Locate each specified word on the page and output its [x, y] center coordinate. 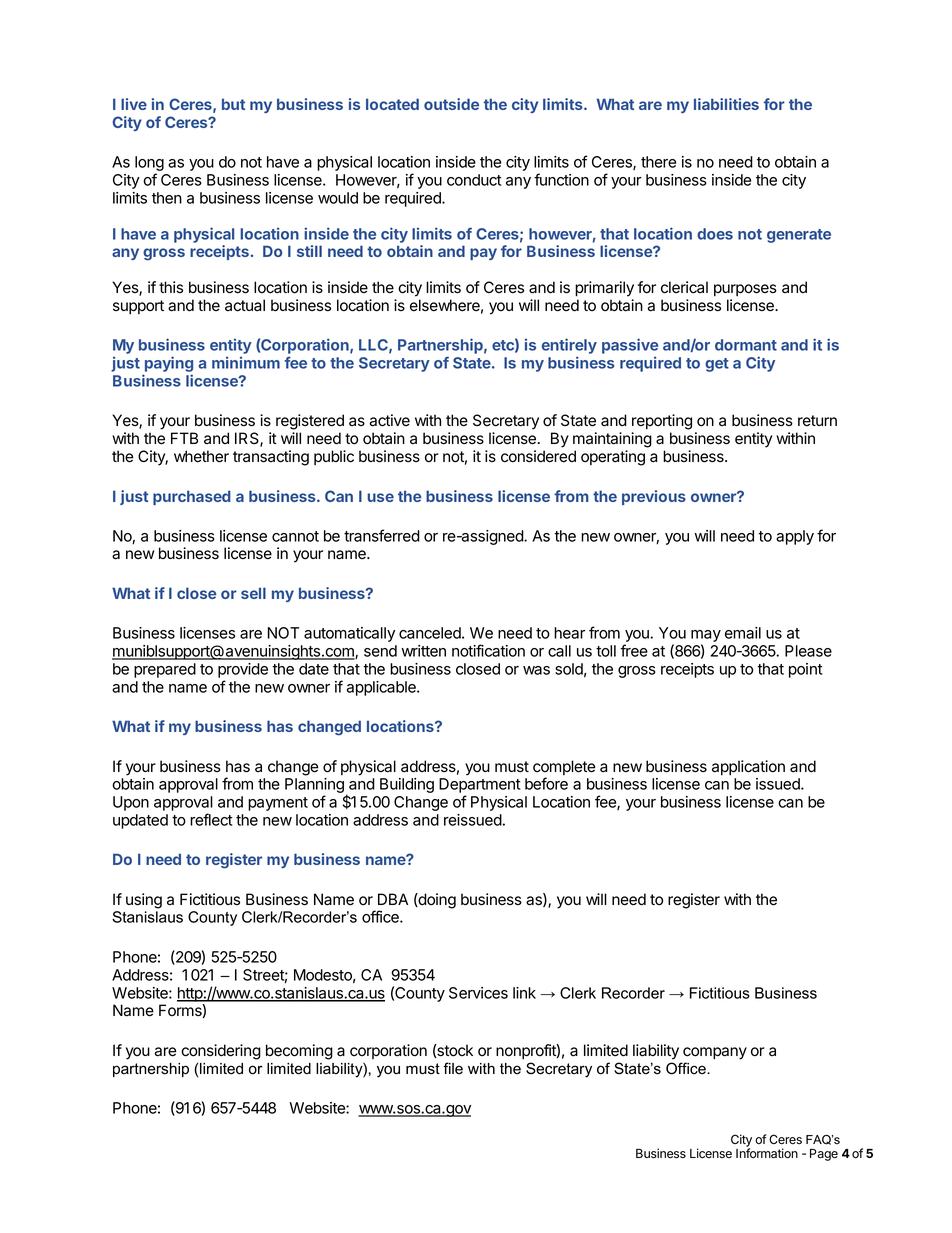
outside [451, 104]
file [453, 1068]
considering [221, 1052]
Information [767, 1153]
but [233, 104]
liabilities [726, 104]
